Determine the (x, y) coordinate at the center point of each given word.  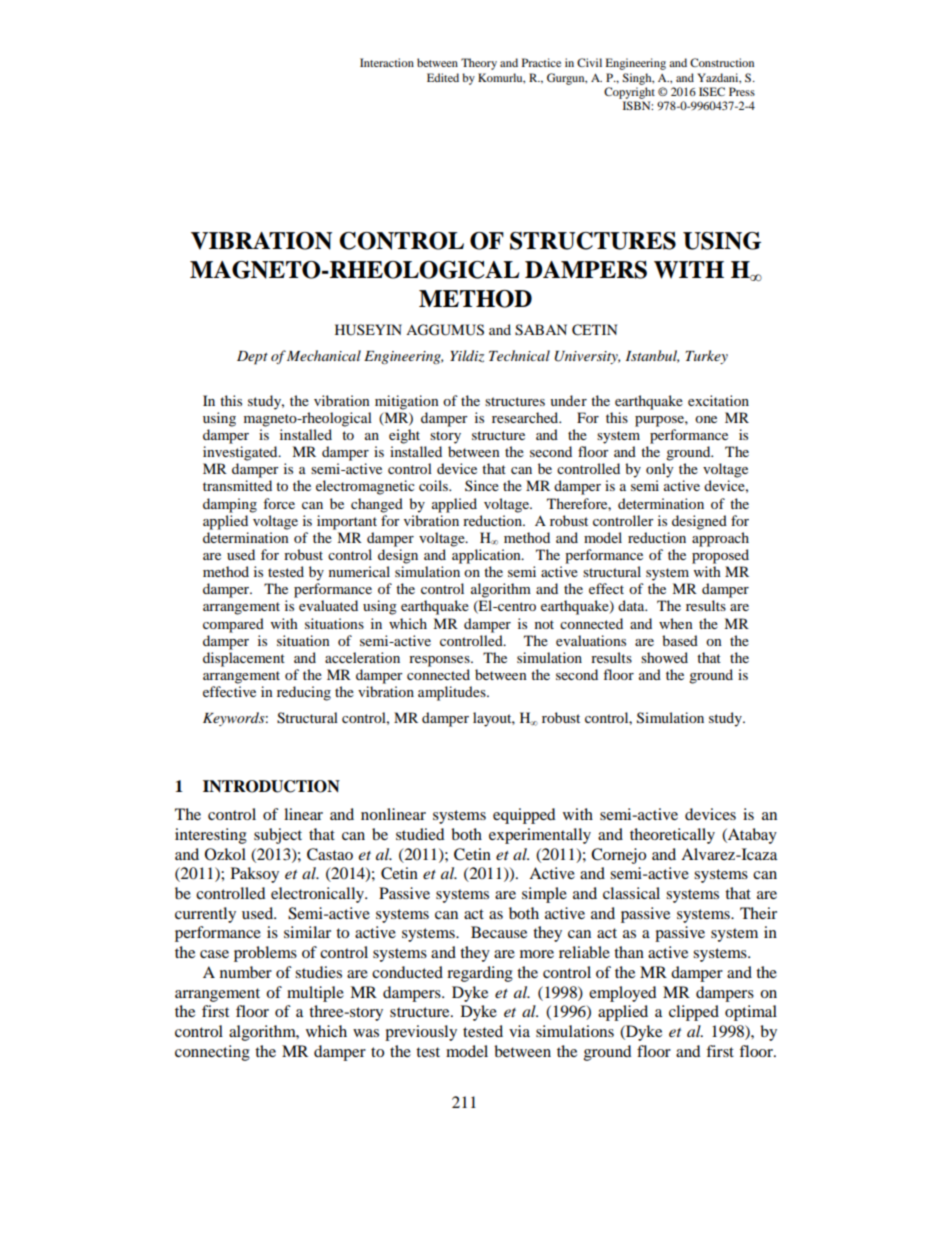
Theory (479, 64)
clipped (694, 1013)
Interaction (387, 62)
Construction (722, 62)
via (519, 1031)
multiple (315, 994)
